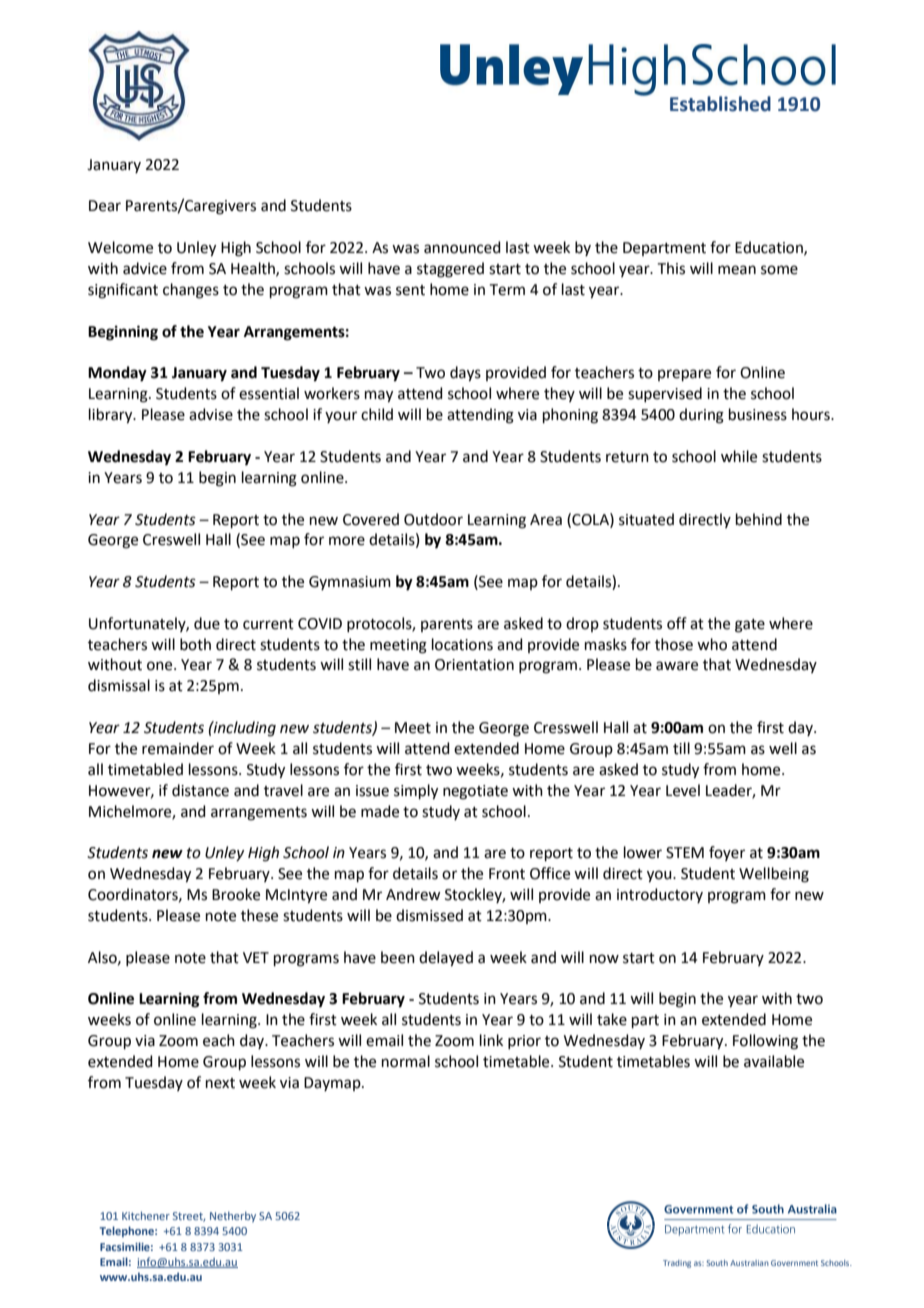 The image size is (924, 1308). What do you see at coordinates (712, 644) in the image?
I see `who` at bounding box center [712, 644].
